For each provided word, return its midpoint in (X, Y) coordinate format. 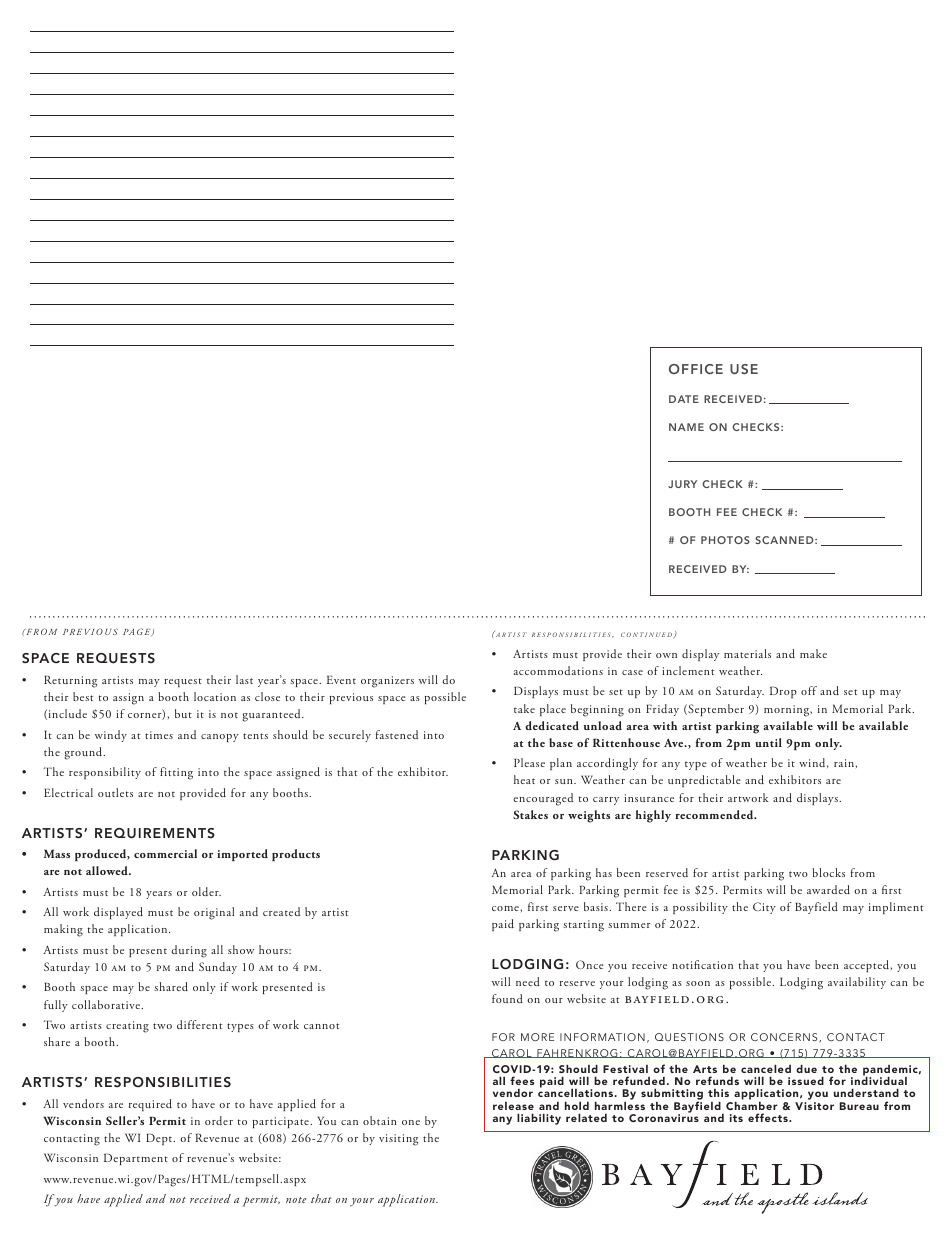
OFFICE (696, 369)
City (764, 908)
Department (136, 1159)
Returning (70, 681)
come (505, 908)
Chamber (752, 1105)
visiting (398, 1140)
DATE (684, 399)
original (214, 913)
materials (747, 653)
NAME (686, 427)
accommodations (558, 670)
